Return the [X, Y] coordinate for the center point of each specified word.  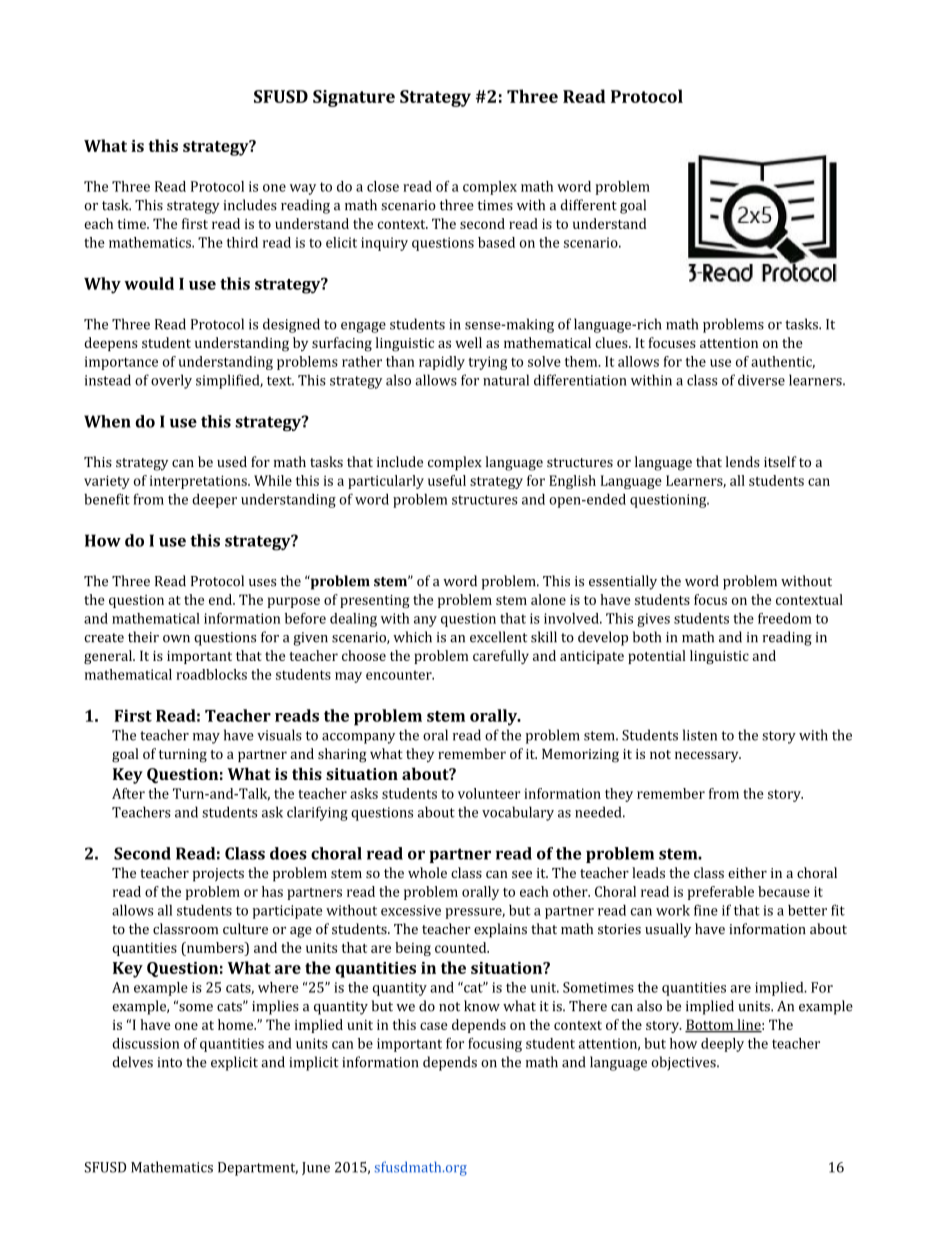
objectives [684, 1063]
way [303, 189]
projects [218, 875]
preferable [721, 893]
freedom [785, 618]
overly [171, 381]
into [169, 1062]
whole [427, 872]
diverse [761, 380]
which [412, 637]
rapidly [442, 363]
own [176, 639]
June [316, 1168]
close [383, 186]
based [496, 242]
